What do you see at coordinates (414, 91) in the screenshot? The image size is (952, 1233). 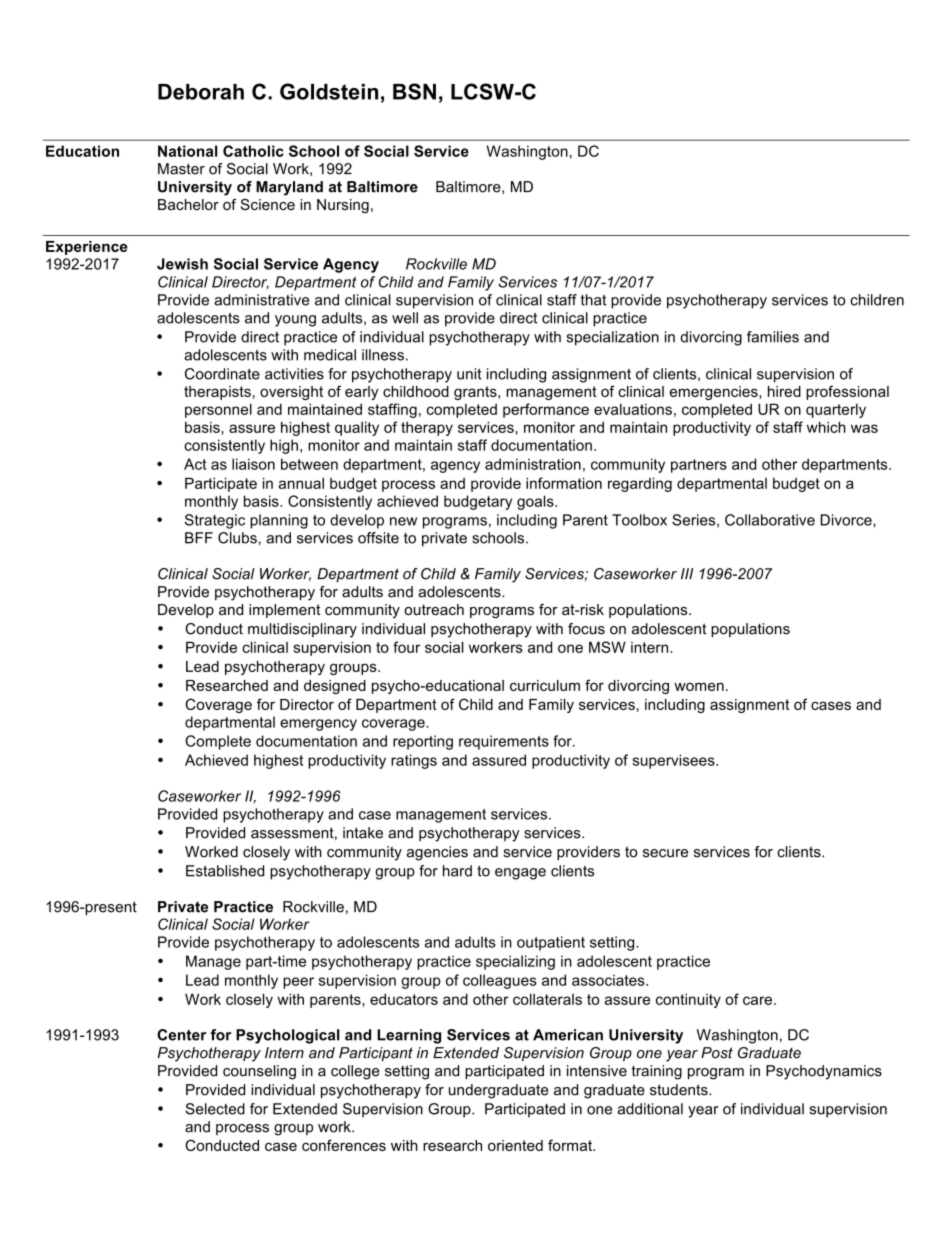 I see `BSN` at bounding box center [414, 91].
